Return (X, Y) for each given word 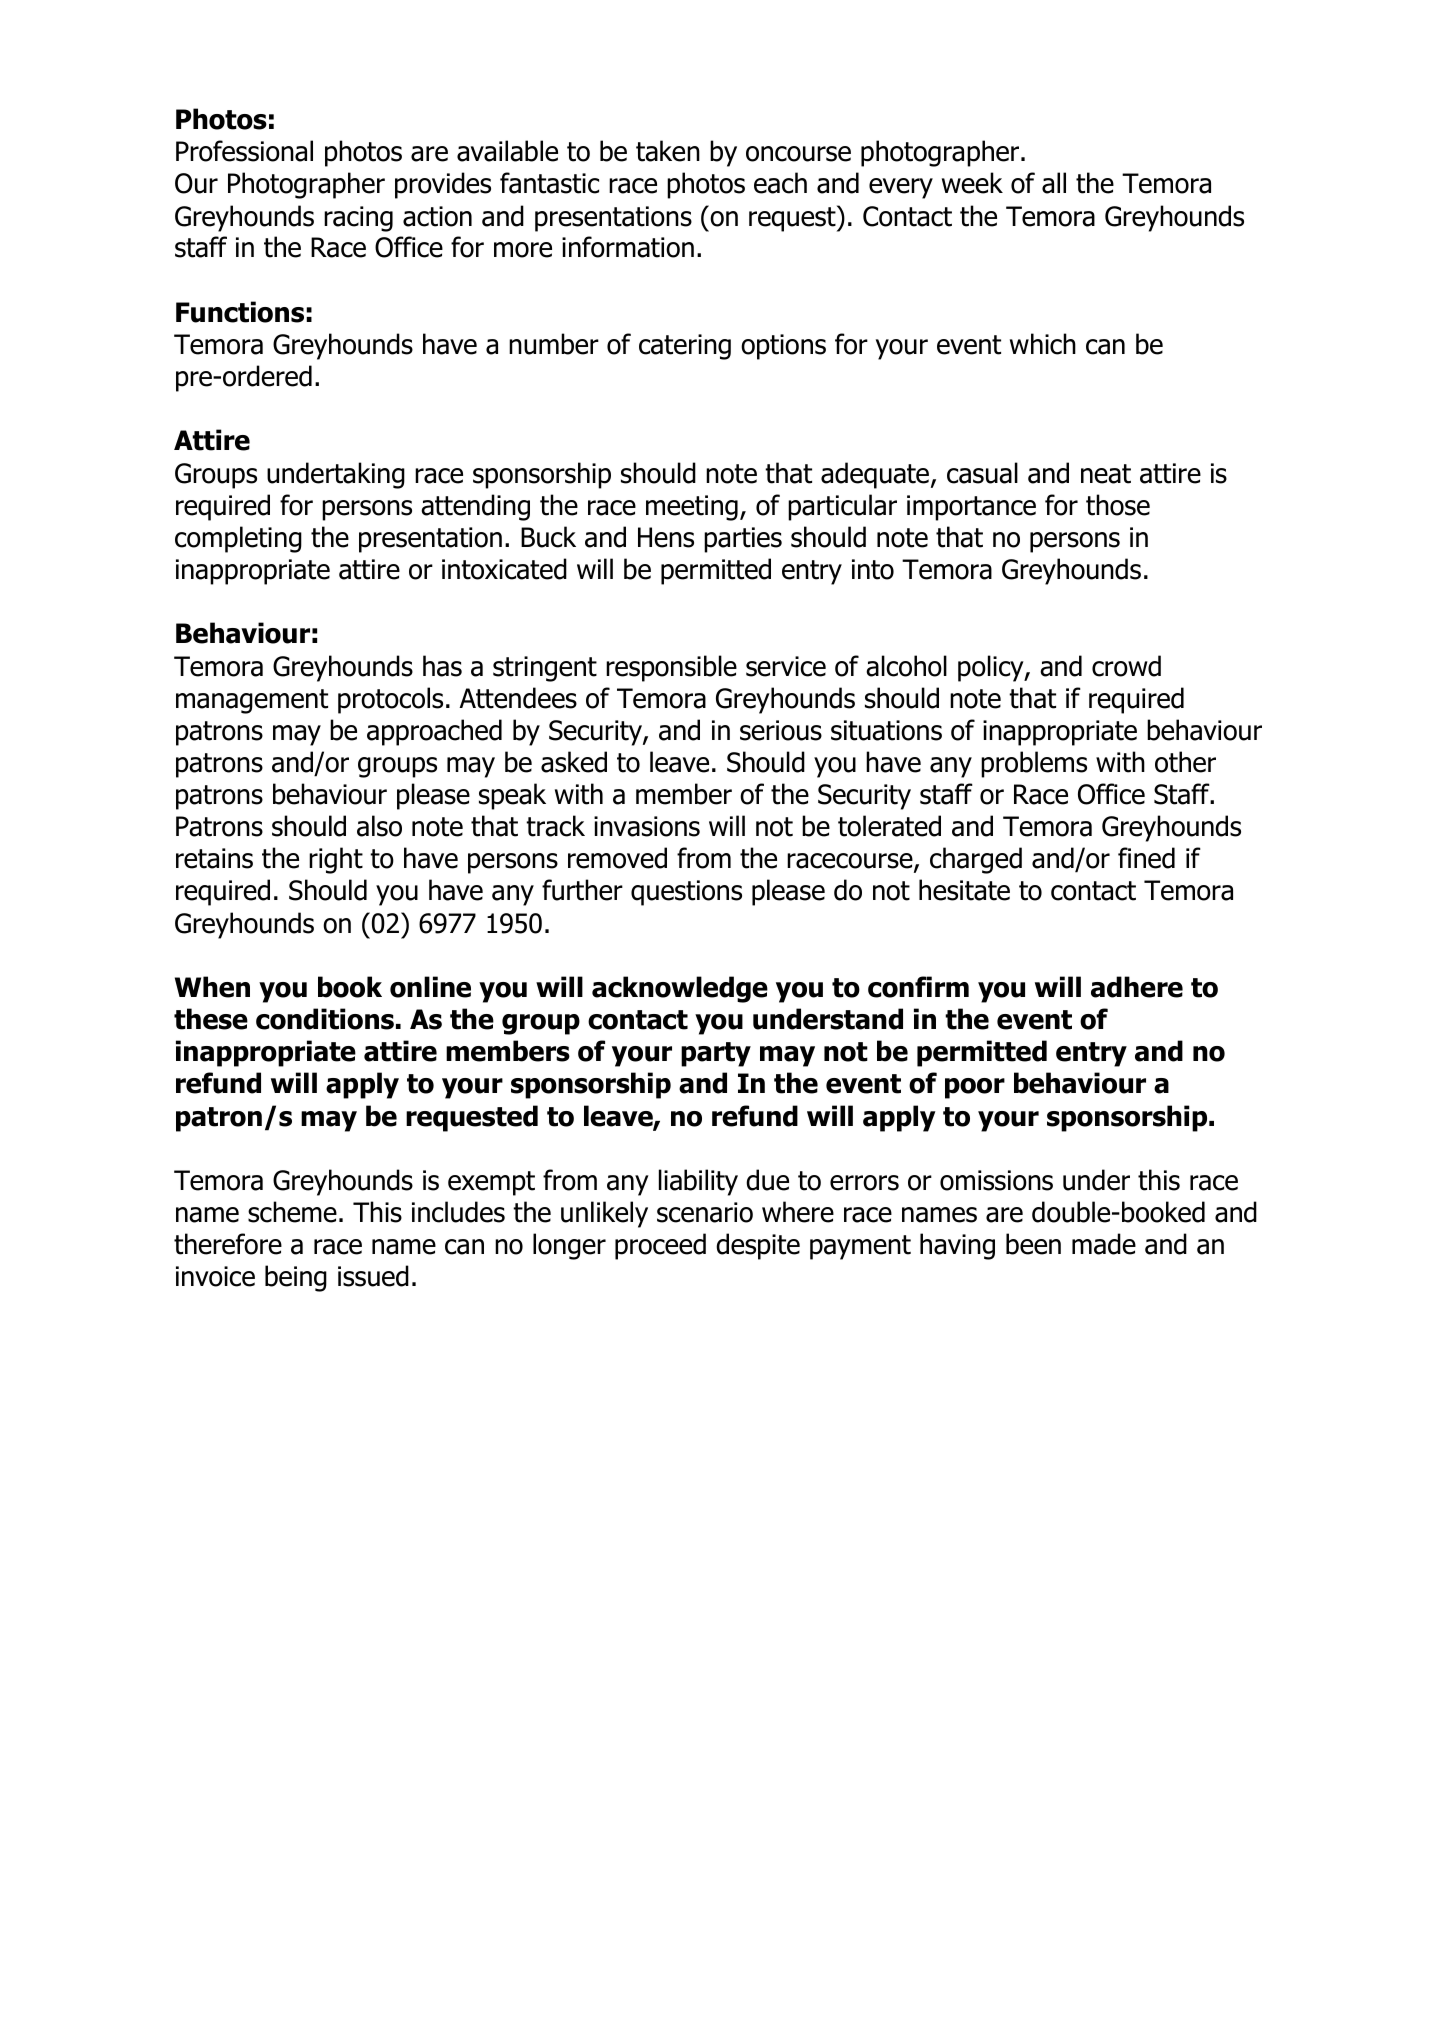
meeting (692, 508)
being (296, 1278)
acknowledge (680, 989)
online (430, 987)
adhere (1137, 987)
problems (1034, 764)
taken (668, 151)
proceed (660, 1246)
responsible (671, 668)
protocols (390, 700)
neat (1106, 474)
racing (358, 219)
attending (475, 507)
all (1054, 183)
